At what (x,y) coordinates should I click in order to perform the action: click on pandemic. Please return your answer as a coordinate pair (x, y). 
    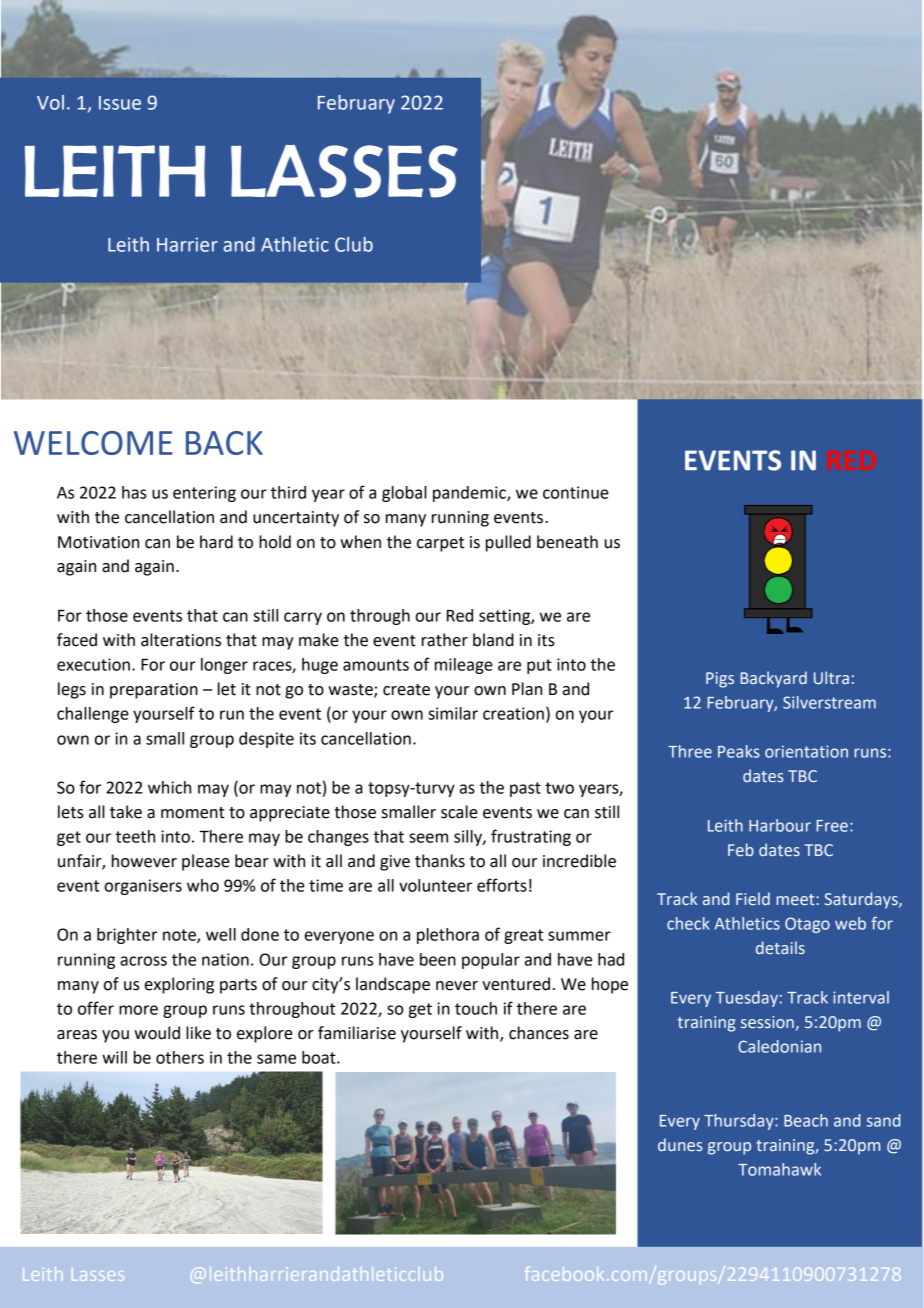
    Looking at the image, I should click on (470, 494).
